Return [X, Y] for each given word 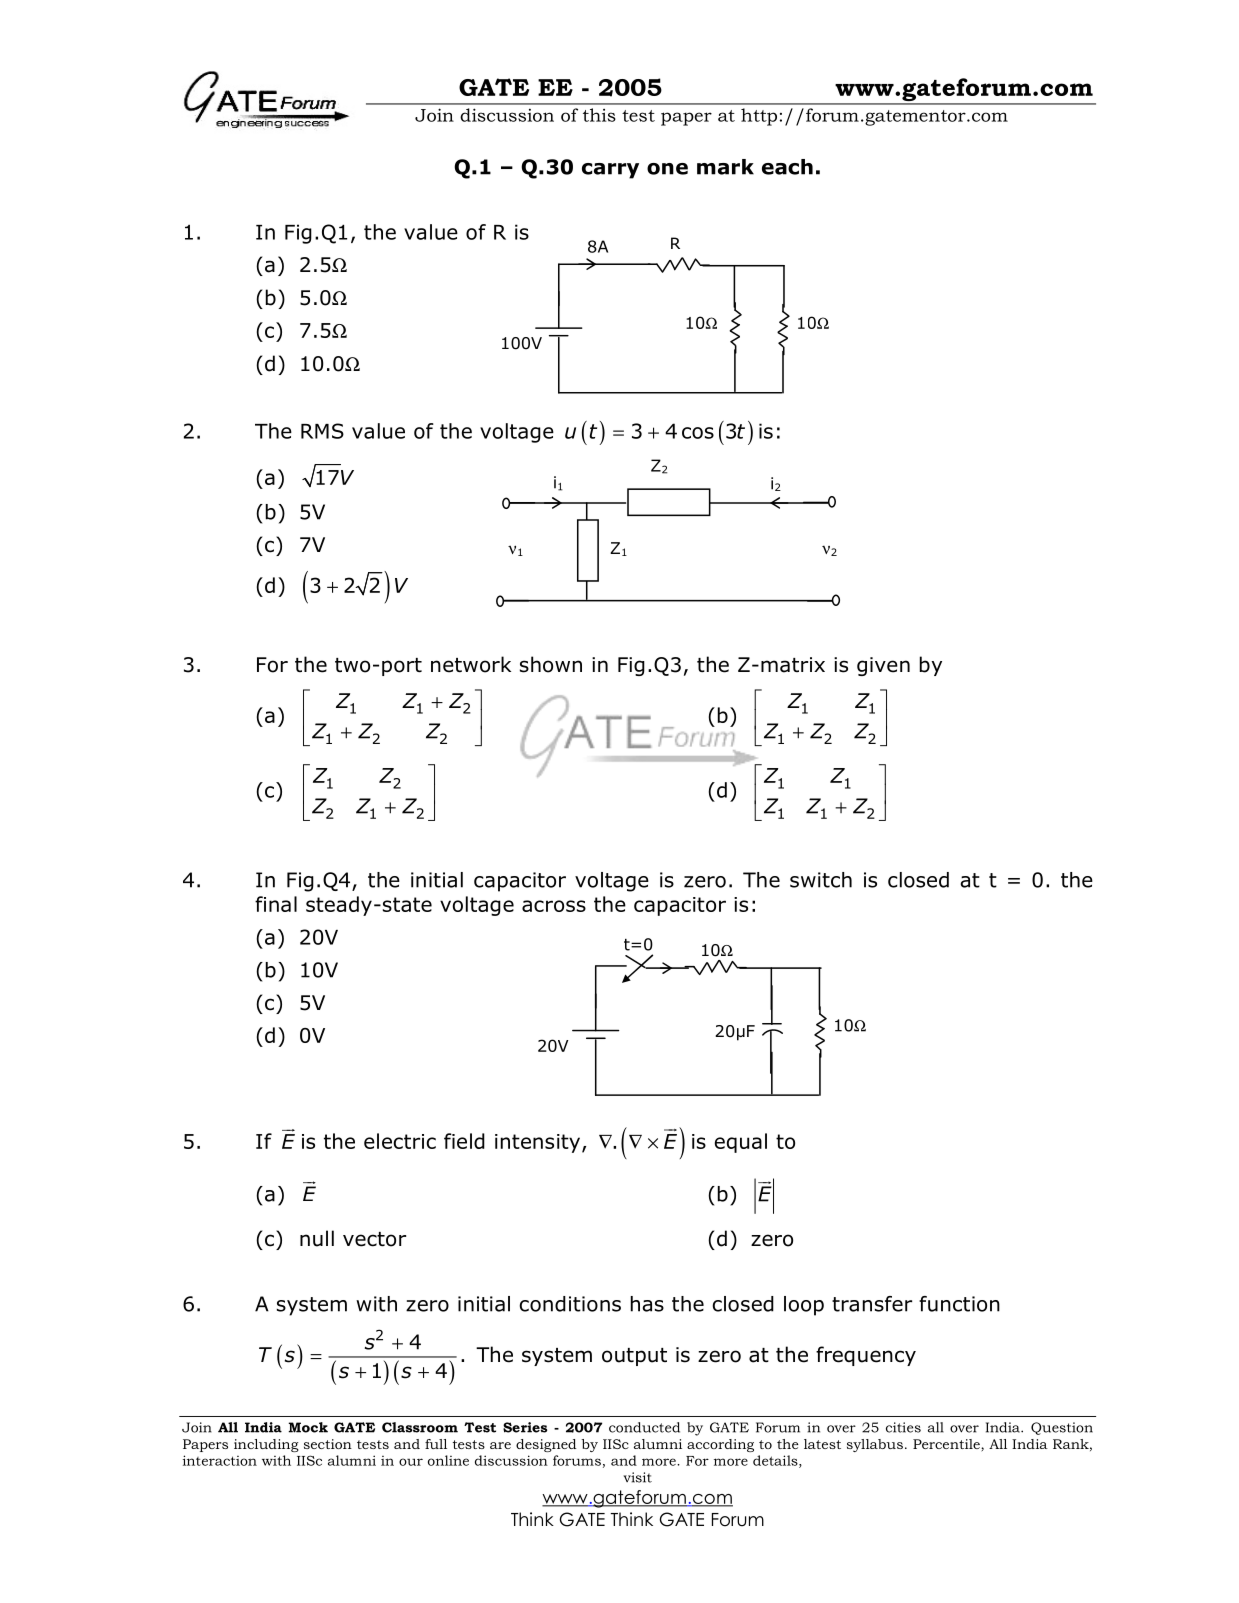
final [276, 904]
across [554, 906]
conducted [644, 1427]
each [787, 167]
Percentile [947, 1444]
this [599, 115]
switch [821, 880]
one [667, 169]
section [328, 1444]
